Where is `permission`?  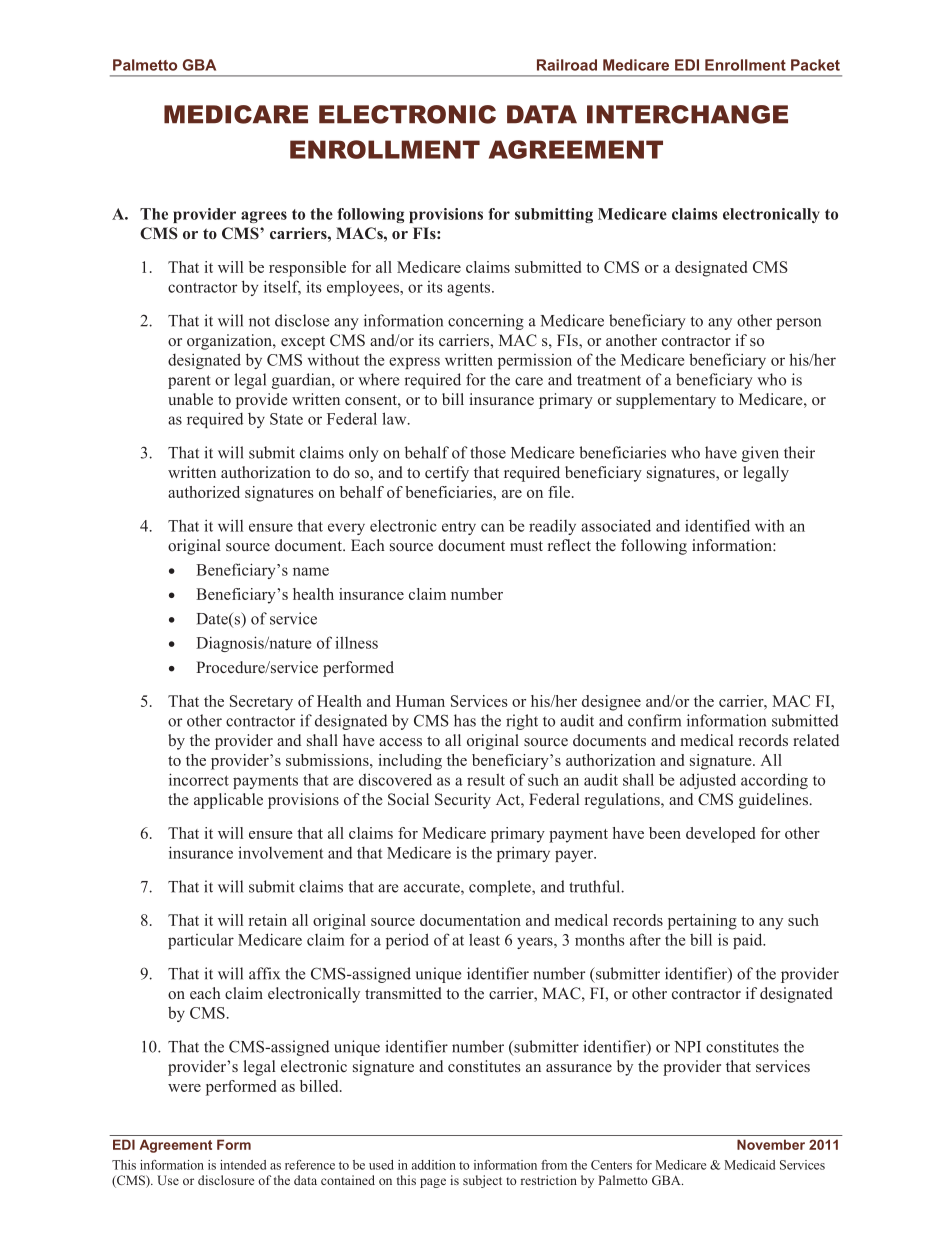 permission is located at coordinates (535, 361).
